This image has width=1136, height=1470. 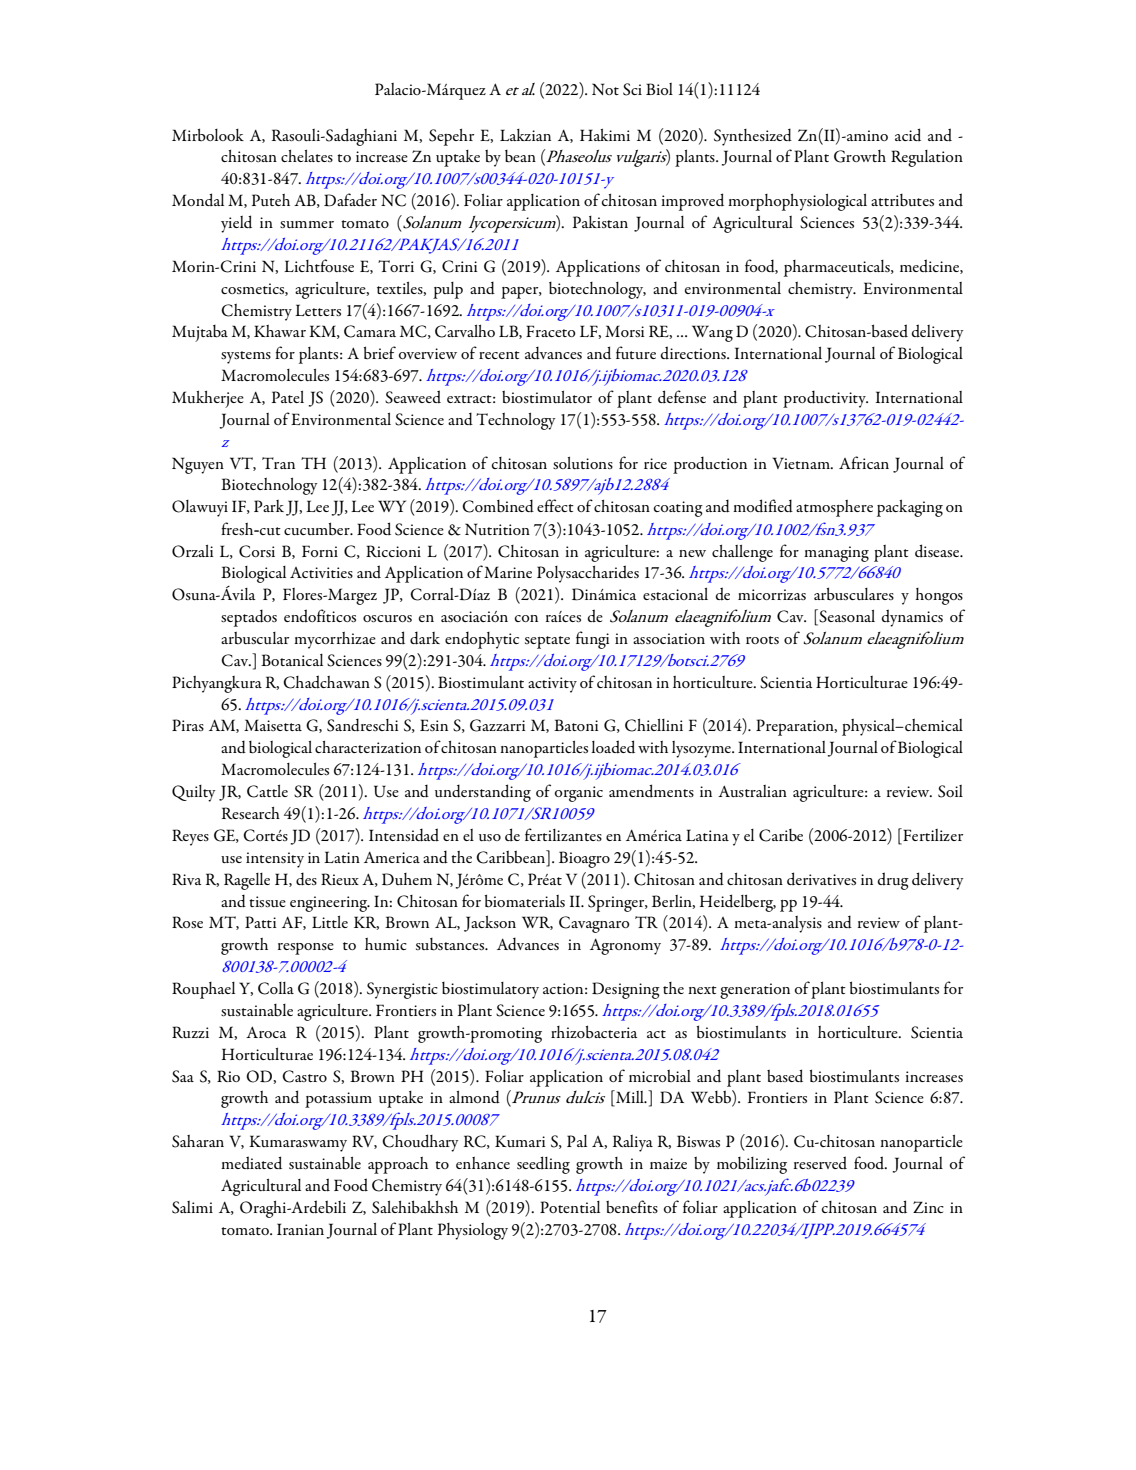 What do you see at coordinates (307, 156) in the image?
I see `chelates` at bounding box center [307, 156].
